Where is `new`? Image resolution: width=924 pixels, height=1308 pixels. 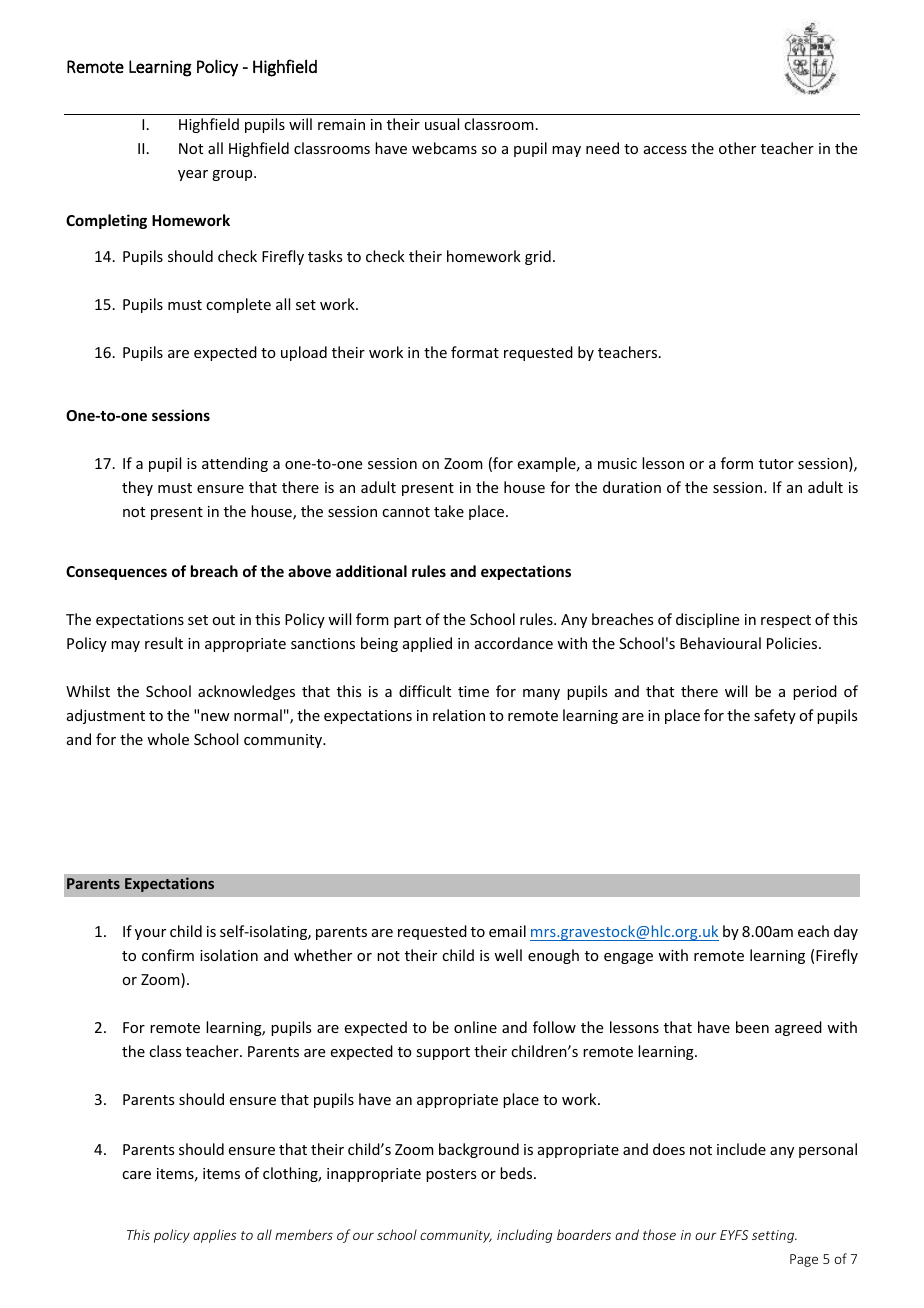
new is located at coordinates (215, 717).
